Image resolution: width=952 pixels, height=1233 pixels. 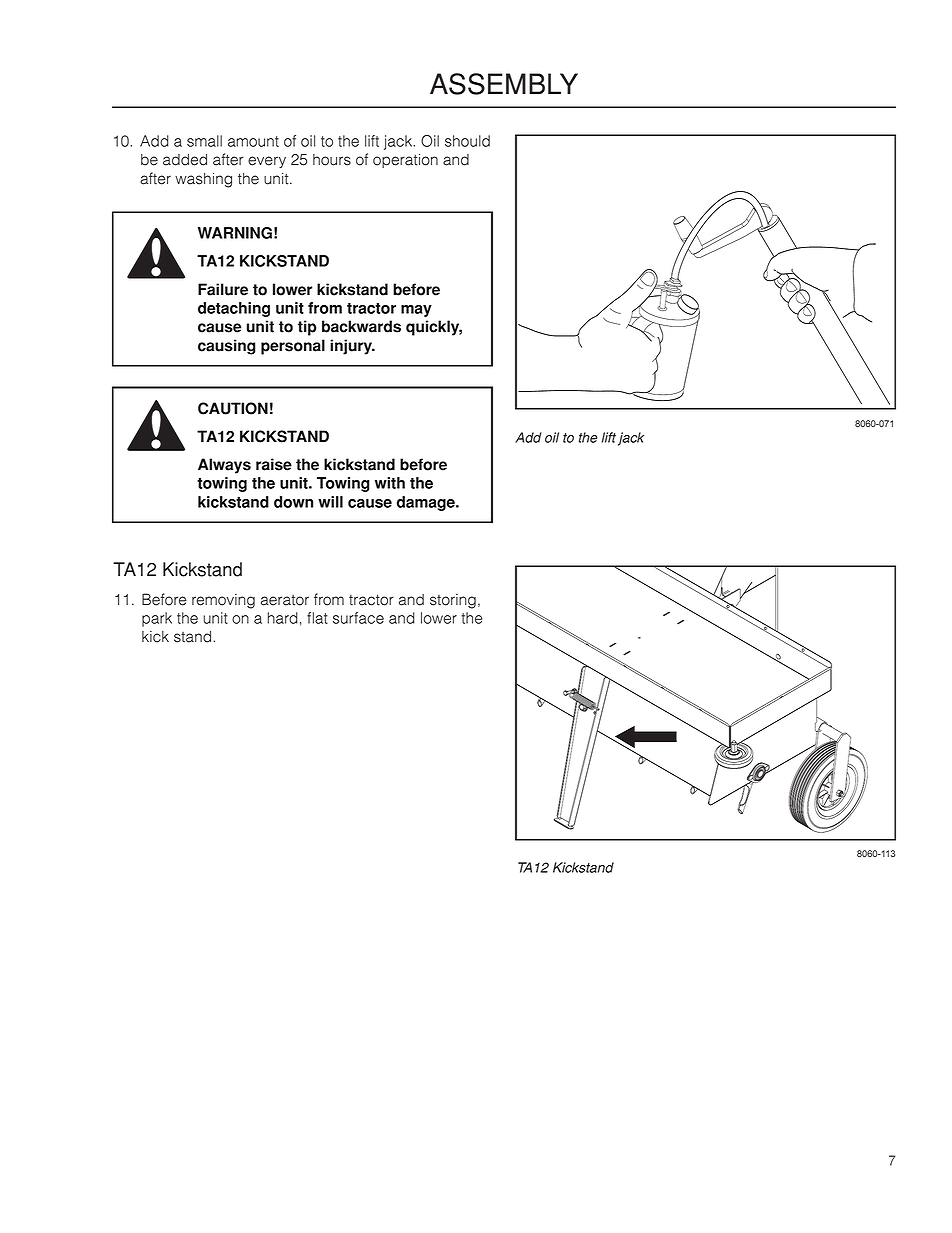 What do you see at coordinates (204, 141) in the page?
I see `small` at bounding box center [204, 141].
